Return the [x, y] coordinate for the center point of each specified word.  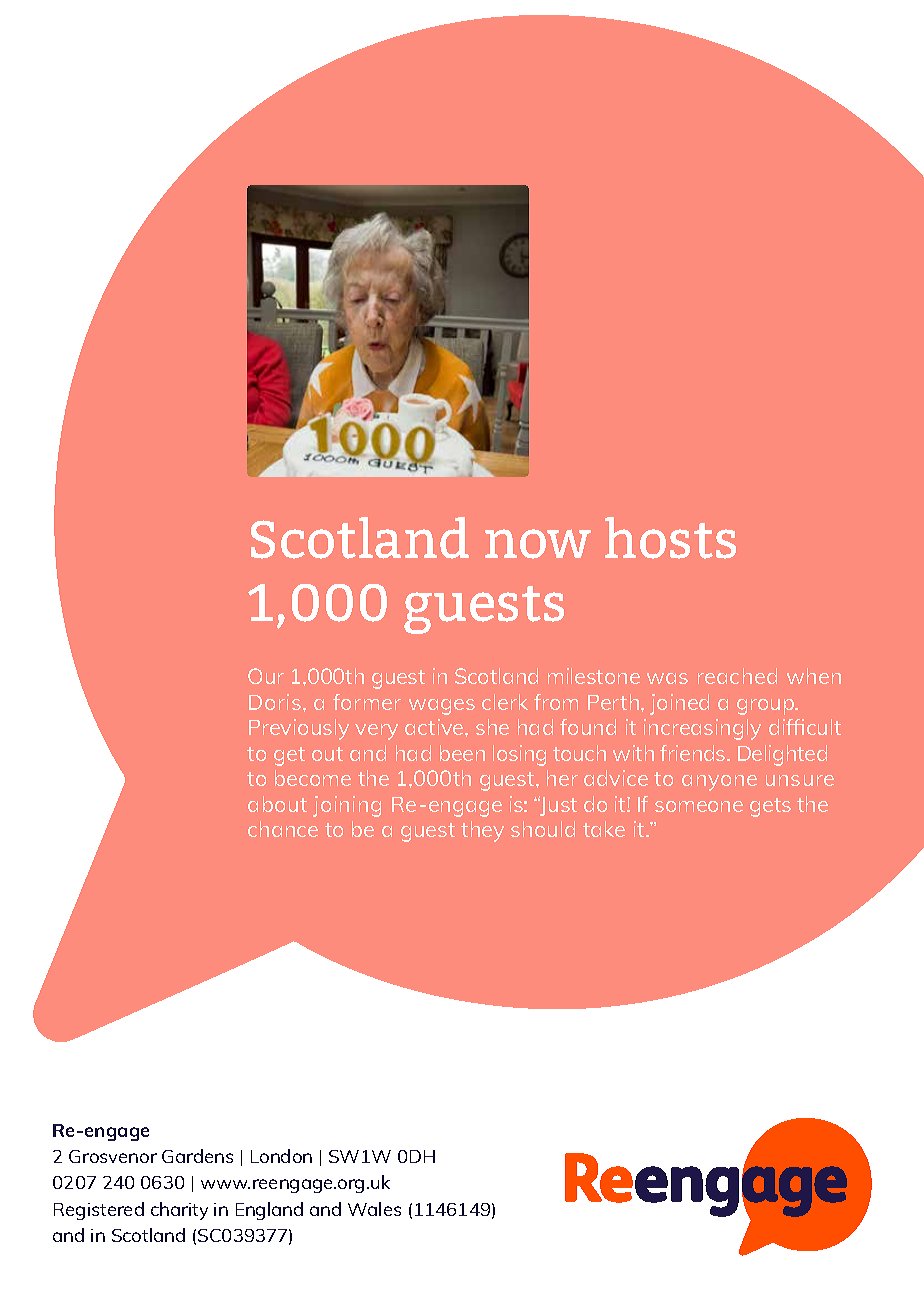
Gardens [197, 1156]
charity [179, 1211]
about [277, 804]
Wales [374, 1209]
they [482, 831]
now [538, 544]
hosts [670, 538]
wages [442, 707]
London [281, 1156]
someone [699, 806]
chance [283, 829]
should [543, 829]
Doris [275, 702]
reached [737, 676]
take [604, 829]
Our [266, 676]
